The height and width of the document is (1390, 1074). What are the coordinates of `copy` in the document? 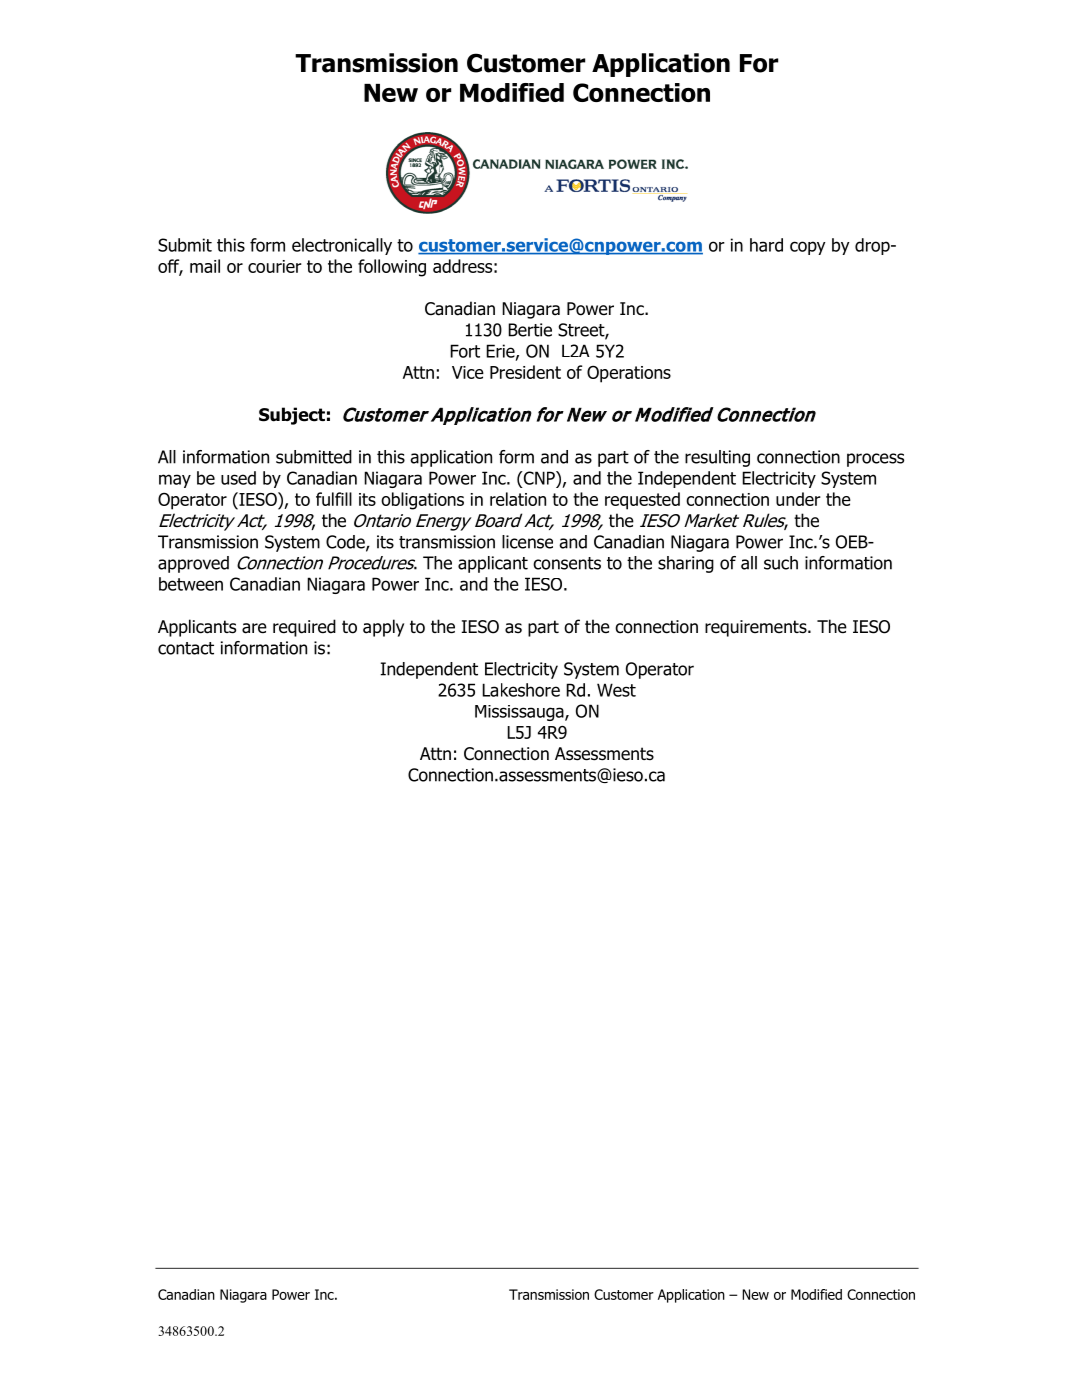 It's located at (808, 248).
